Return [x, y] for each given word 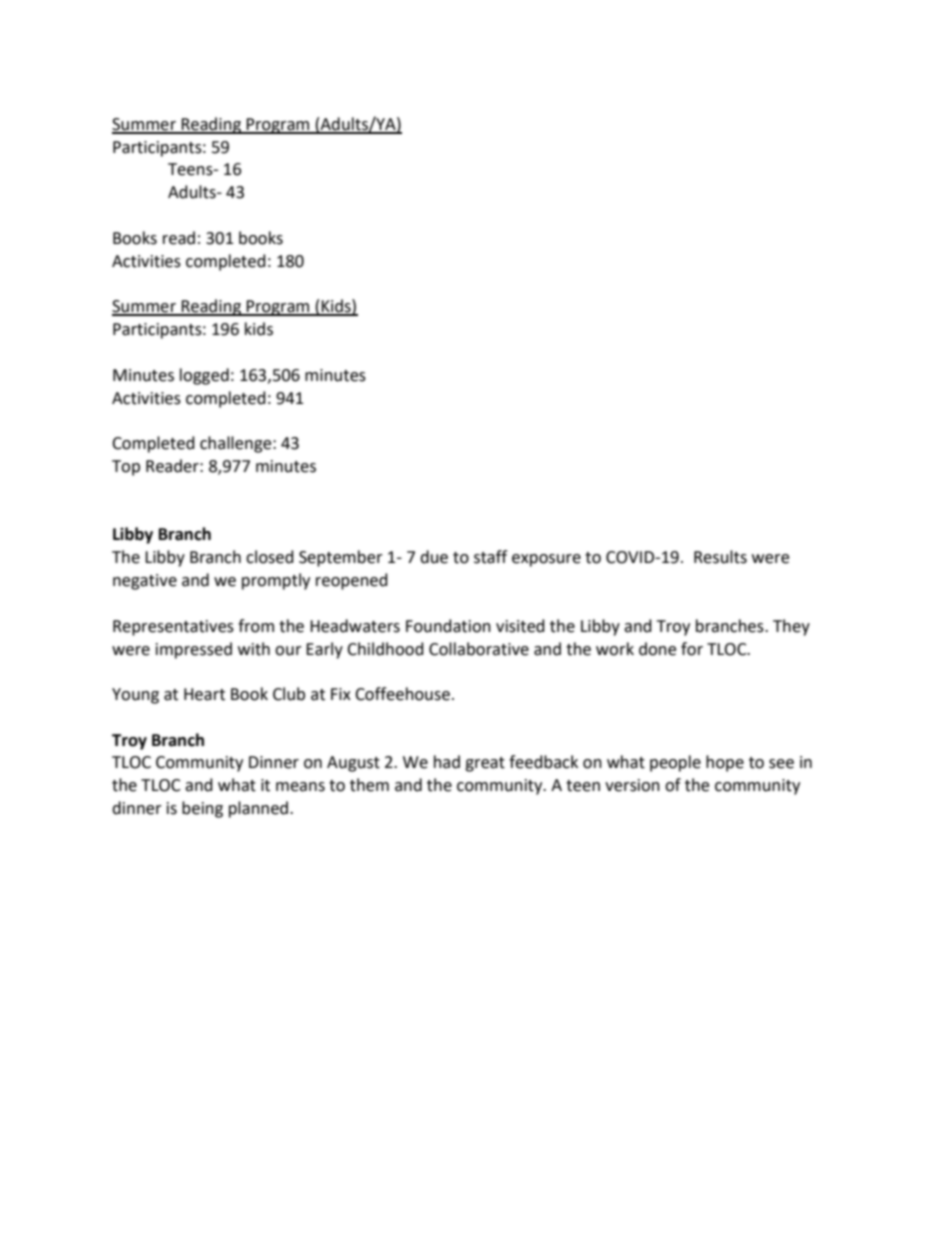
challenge [237, 444]
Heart [204, 694]
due [434, 557]
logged [204, 376]
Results [720, 557]
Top [126, 468]
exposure [546, 560]
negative [145, 582]
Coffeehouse [402, 694]
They [791, 627]
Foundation [448, 626]
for [692, 649]
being [202, 809]
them [369, 785]
